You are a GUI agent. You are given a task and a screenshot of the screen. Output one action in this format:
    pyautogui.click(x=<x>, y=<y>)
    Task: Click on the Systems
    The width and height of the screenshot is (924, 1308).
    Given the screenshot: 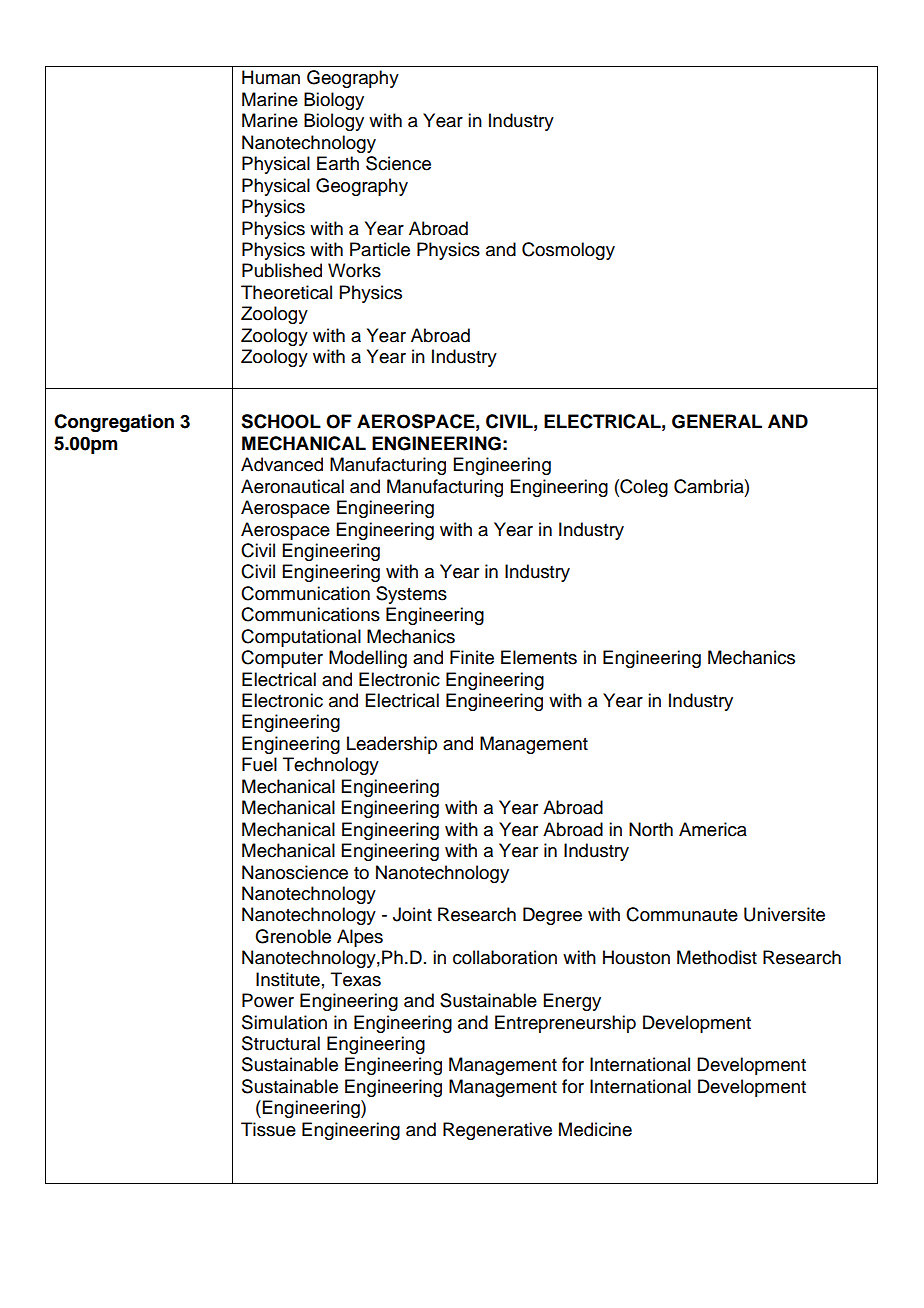 What is the action you would take?
    pyautogui.click(x=411, y=595)
